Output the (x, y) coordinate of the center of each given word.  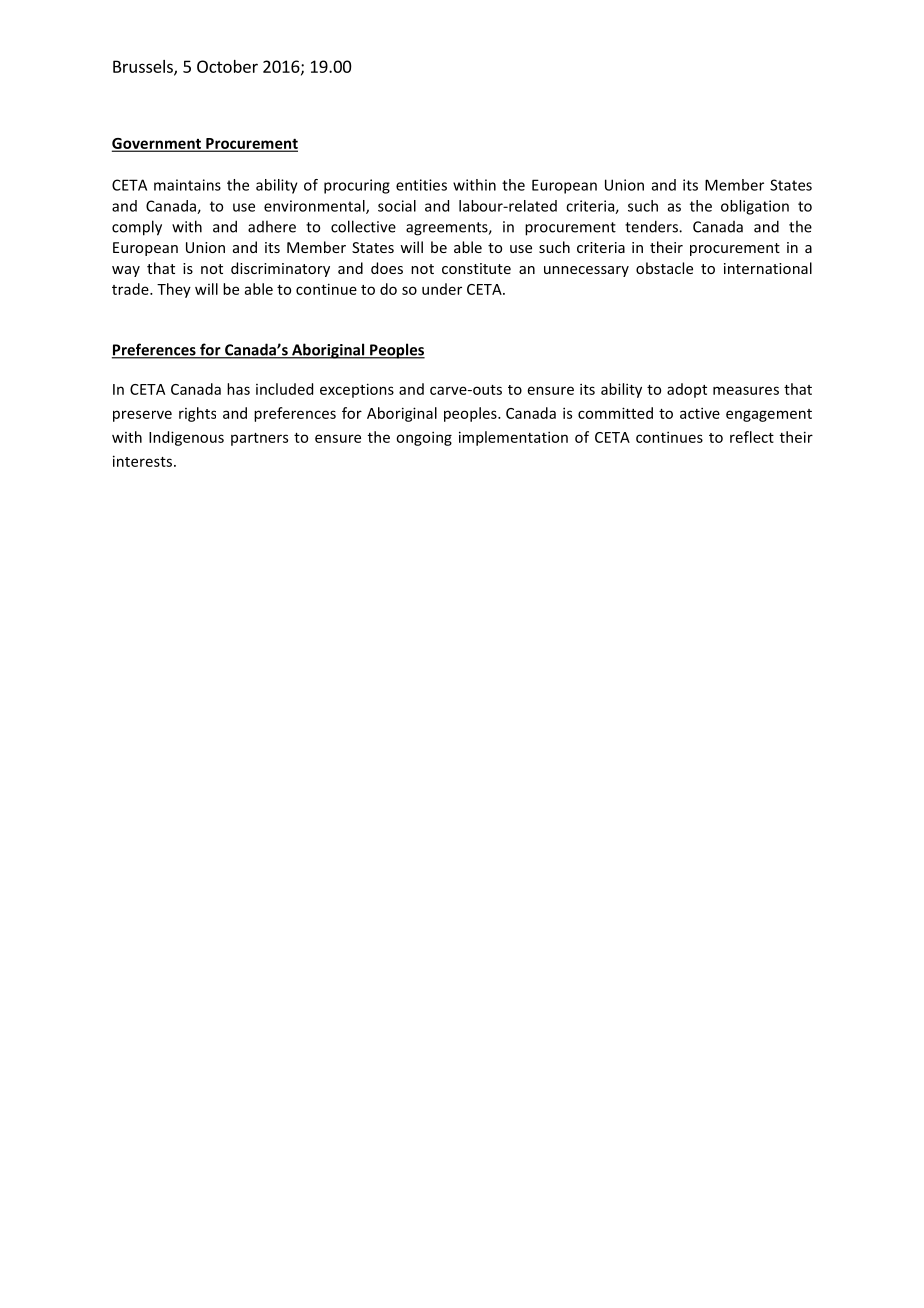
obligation (755, 207)
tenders (652, 226)
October (227, 66)
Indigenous (186, 438)
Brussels (144, 67)
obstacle (664, 268)
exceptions (357, 390)
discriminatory (280, 269)
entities (421, 185)
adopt (687, 390)
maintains (187, 185)
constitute (476, 268)
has (238, 389)
